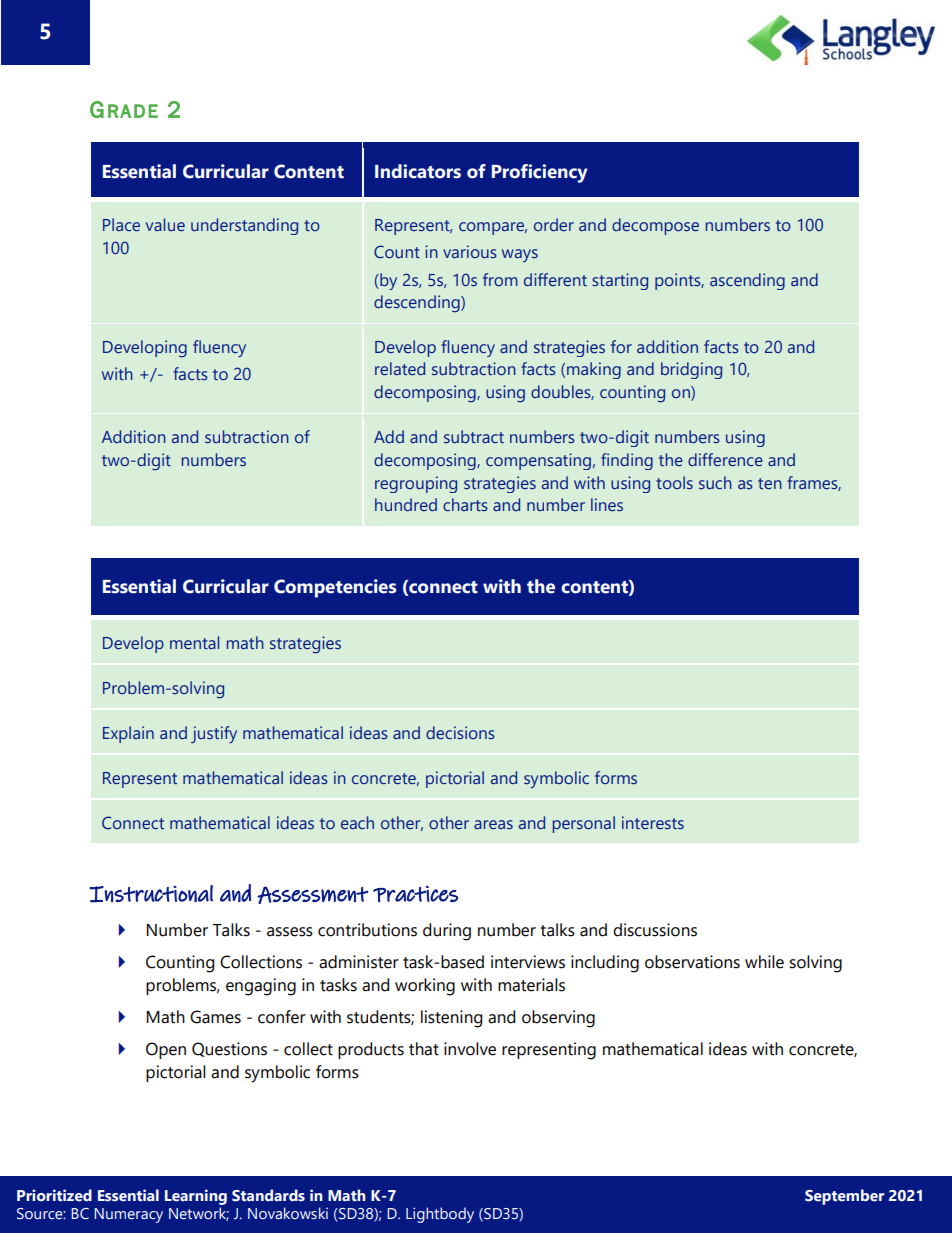 The height and width of the screenshot is (1233, 952). What do you see at coordinates (493, 824) in the screenshot?
I see `areas` at bounding box center [493, 824].
